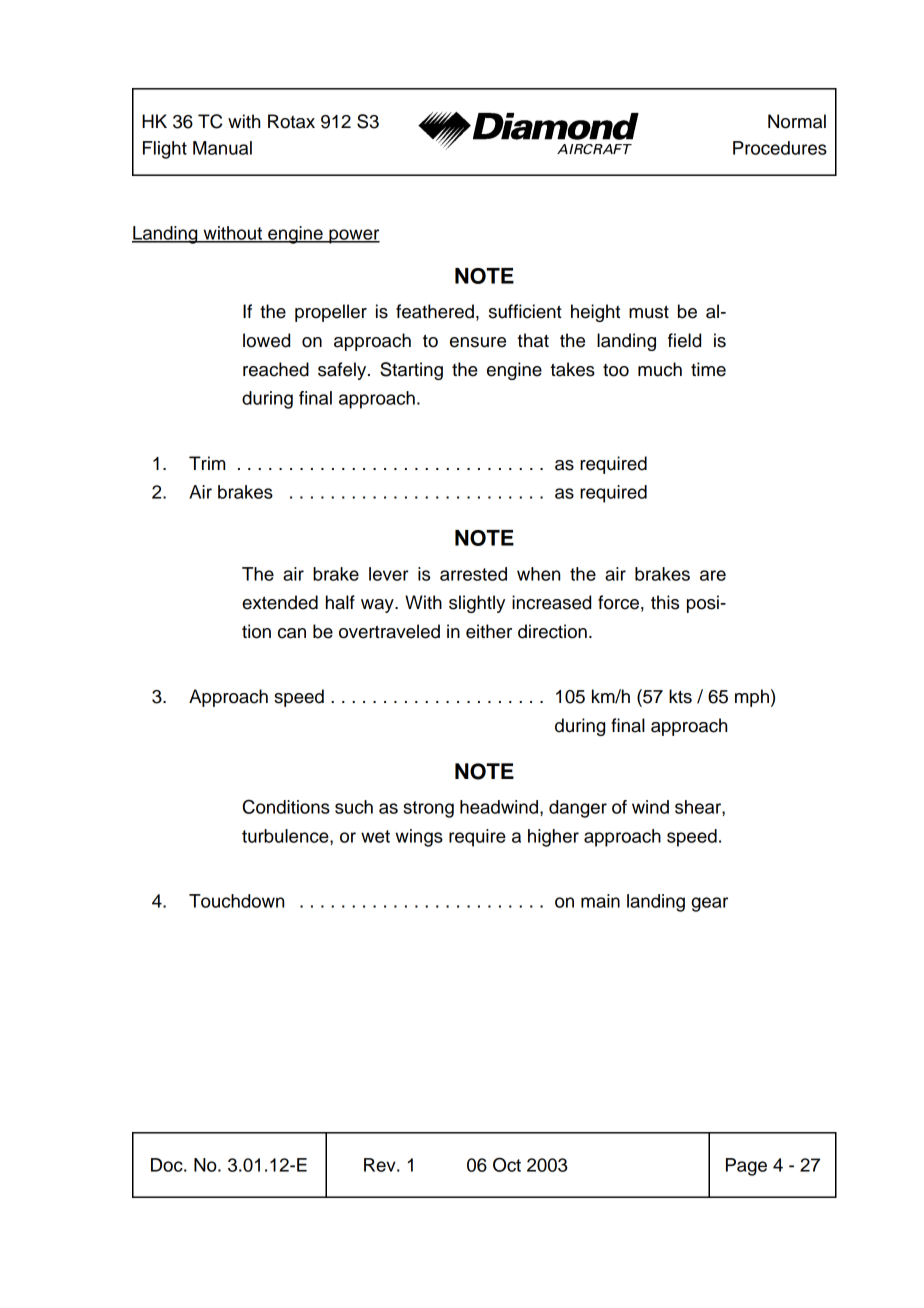  Describe the element at coordinates (353, 236) in the page. I see `power` at that location.
